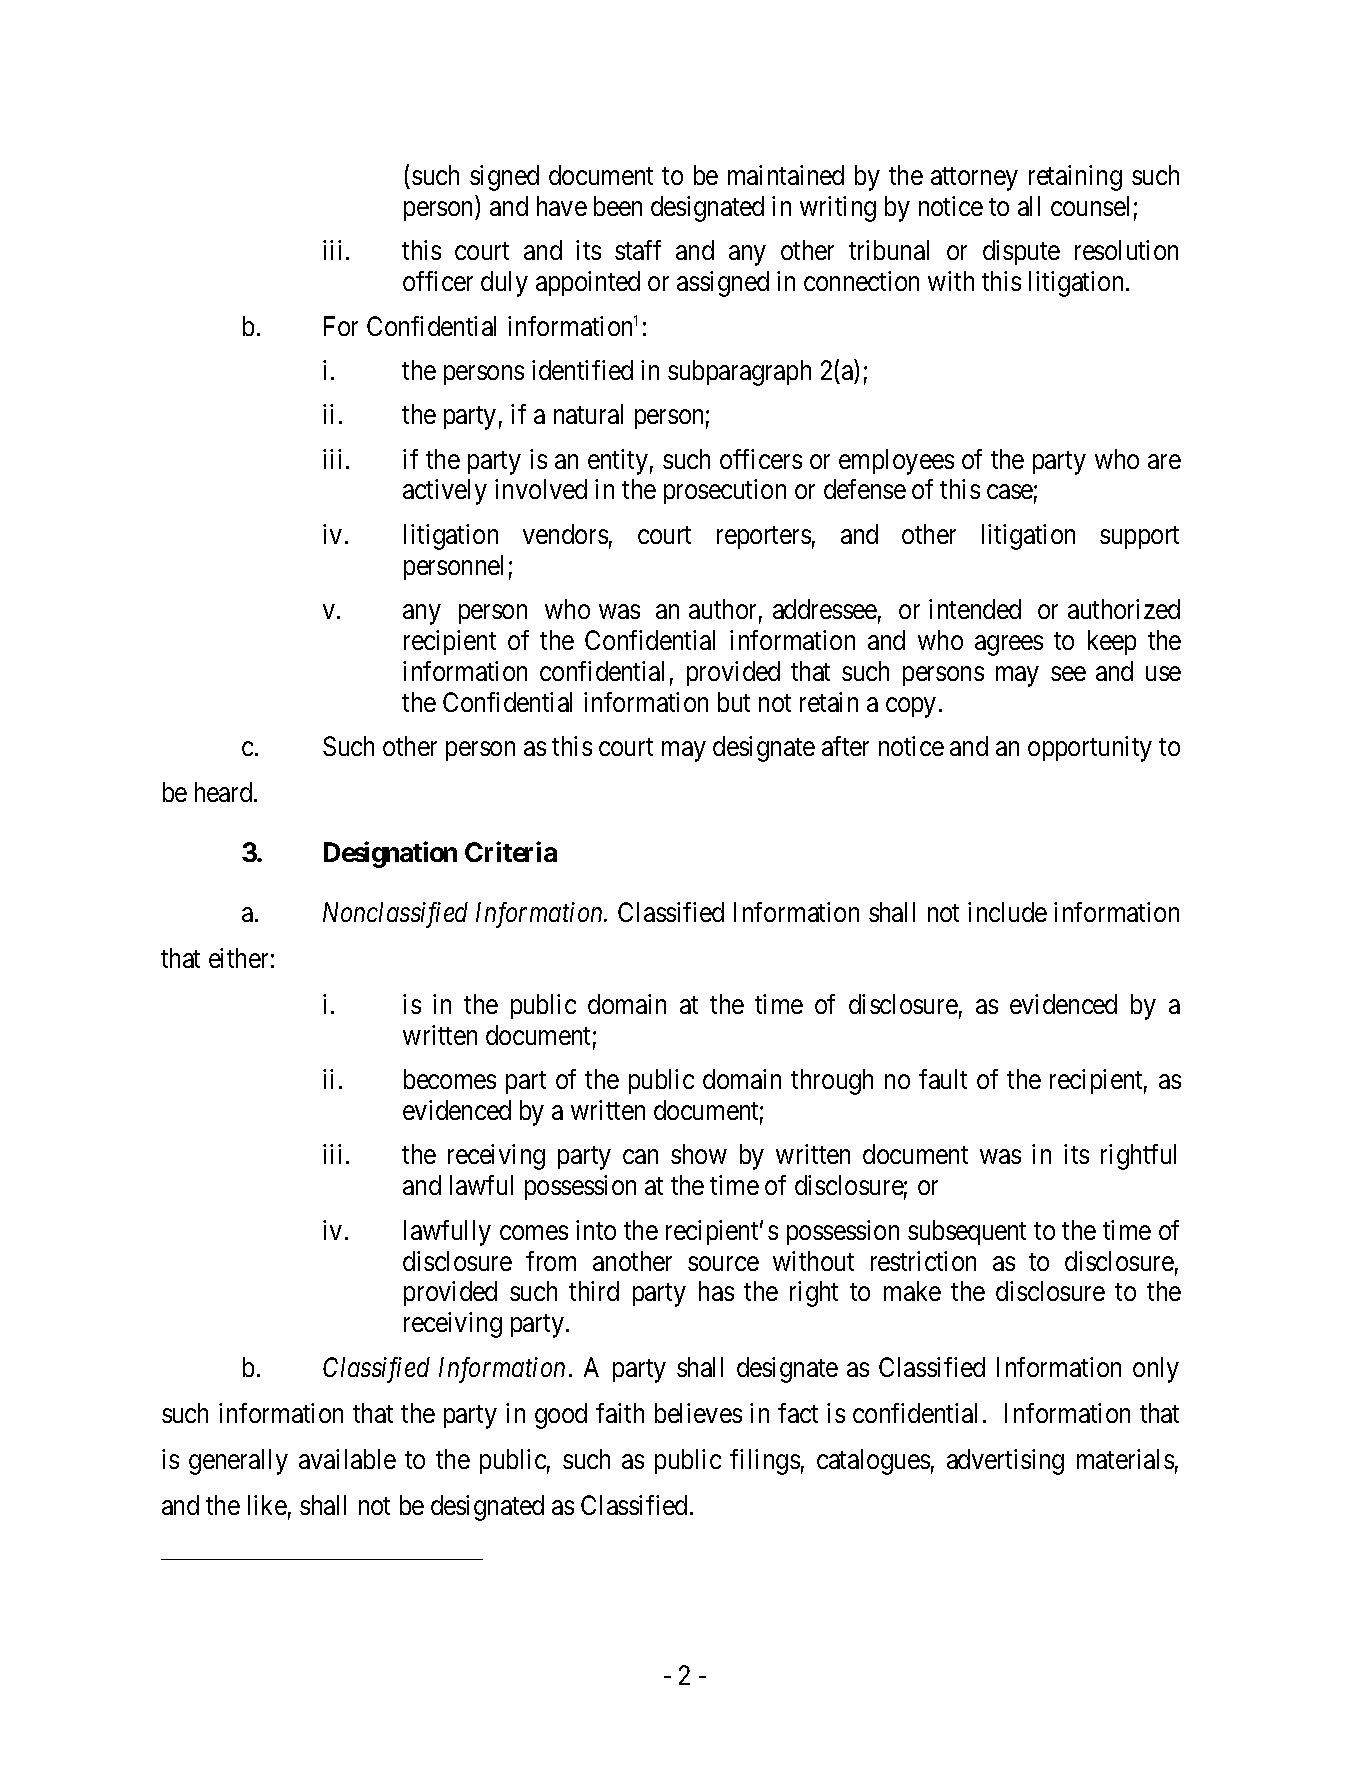  I want to click on dispute, so click(1021, 252).
